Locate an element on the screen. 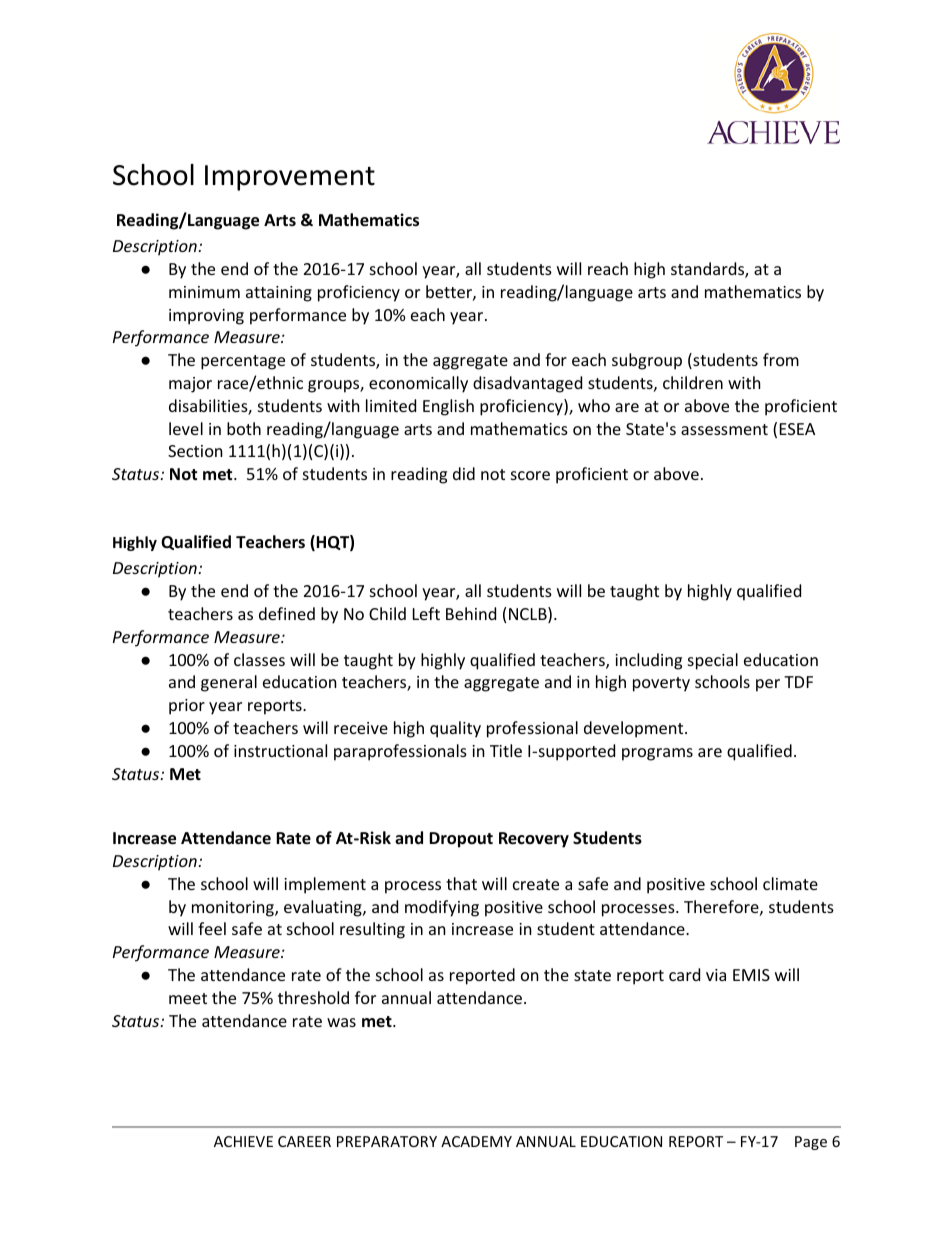 This screenshot has width=952, height=1233. assessment is located at coordinates (724, 429).
